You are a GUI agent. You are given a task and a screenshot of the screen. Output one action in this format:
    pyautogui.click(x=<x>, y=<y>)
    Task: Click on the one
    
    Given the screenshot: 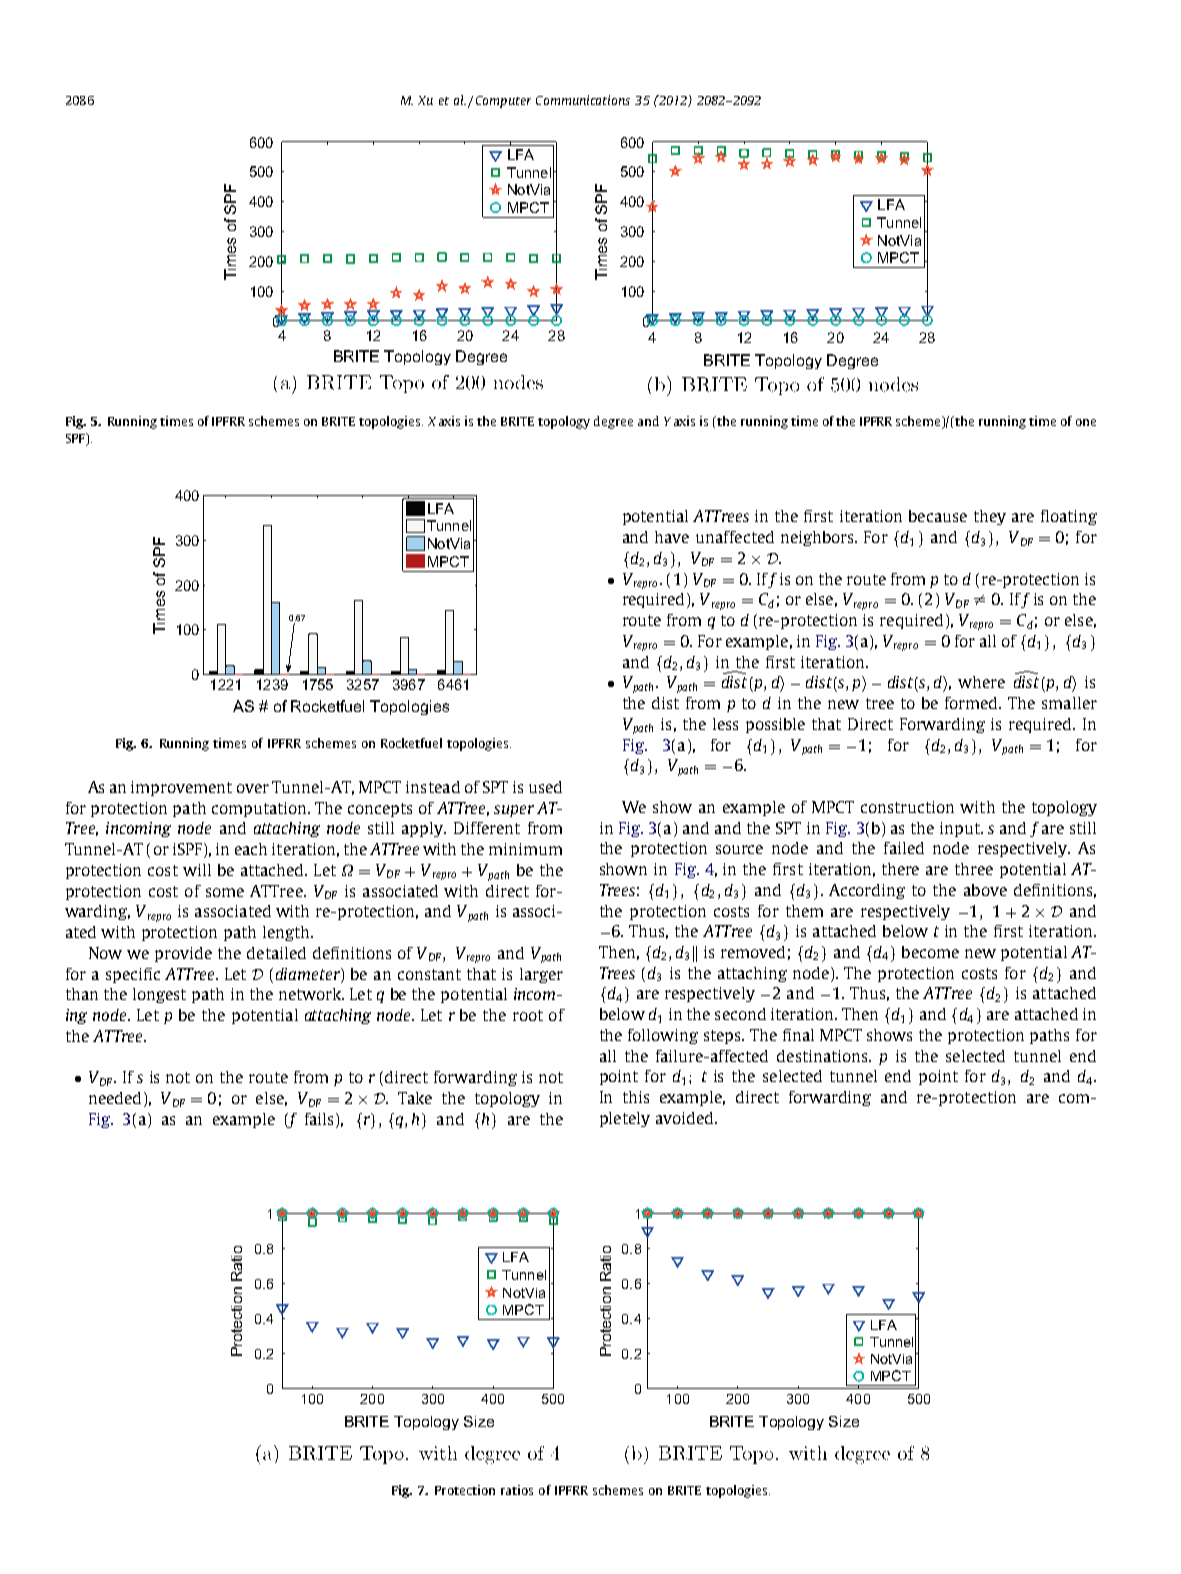 What is the action you would take?
    pyautogui.click(x=1086, y=422)
